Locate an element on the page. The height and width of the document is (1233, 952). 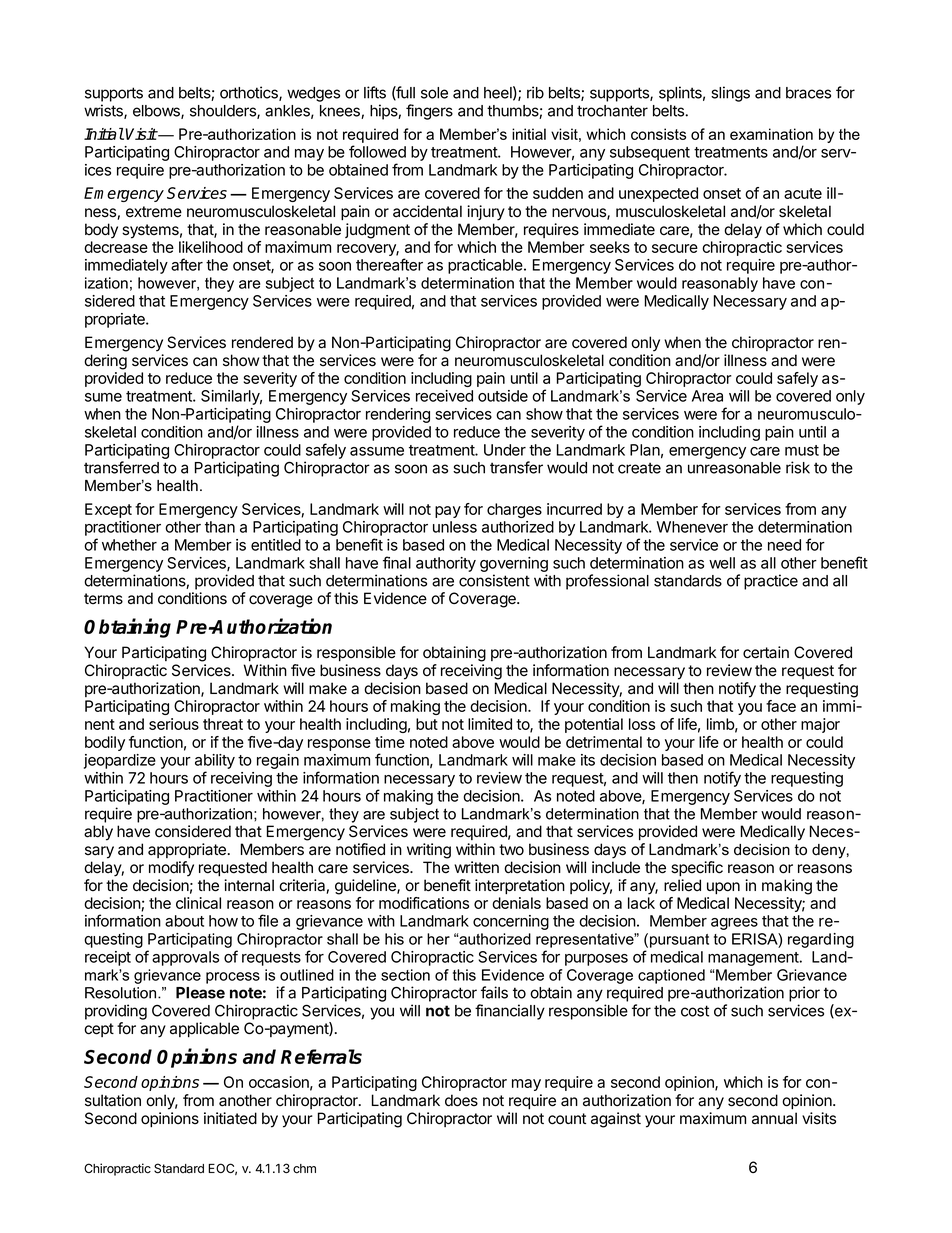
examination is located at coordinates (771, 134).
